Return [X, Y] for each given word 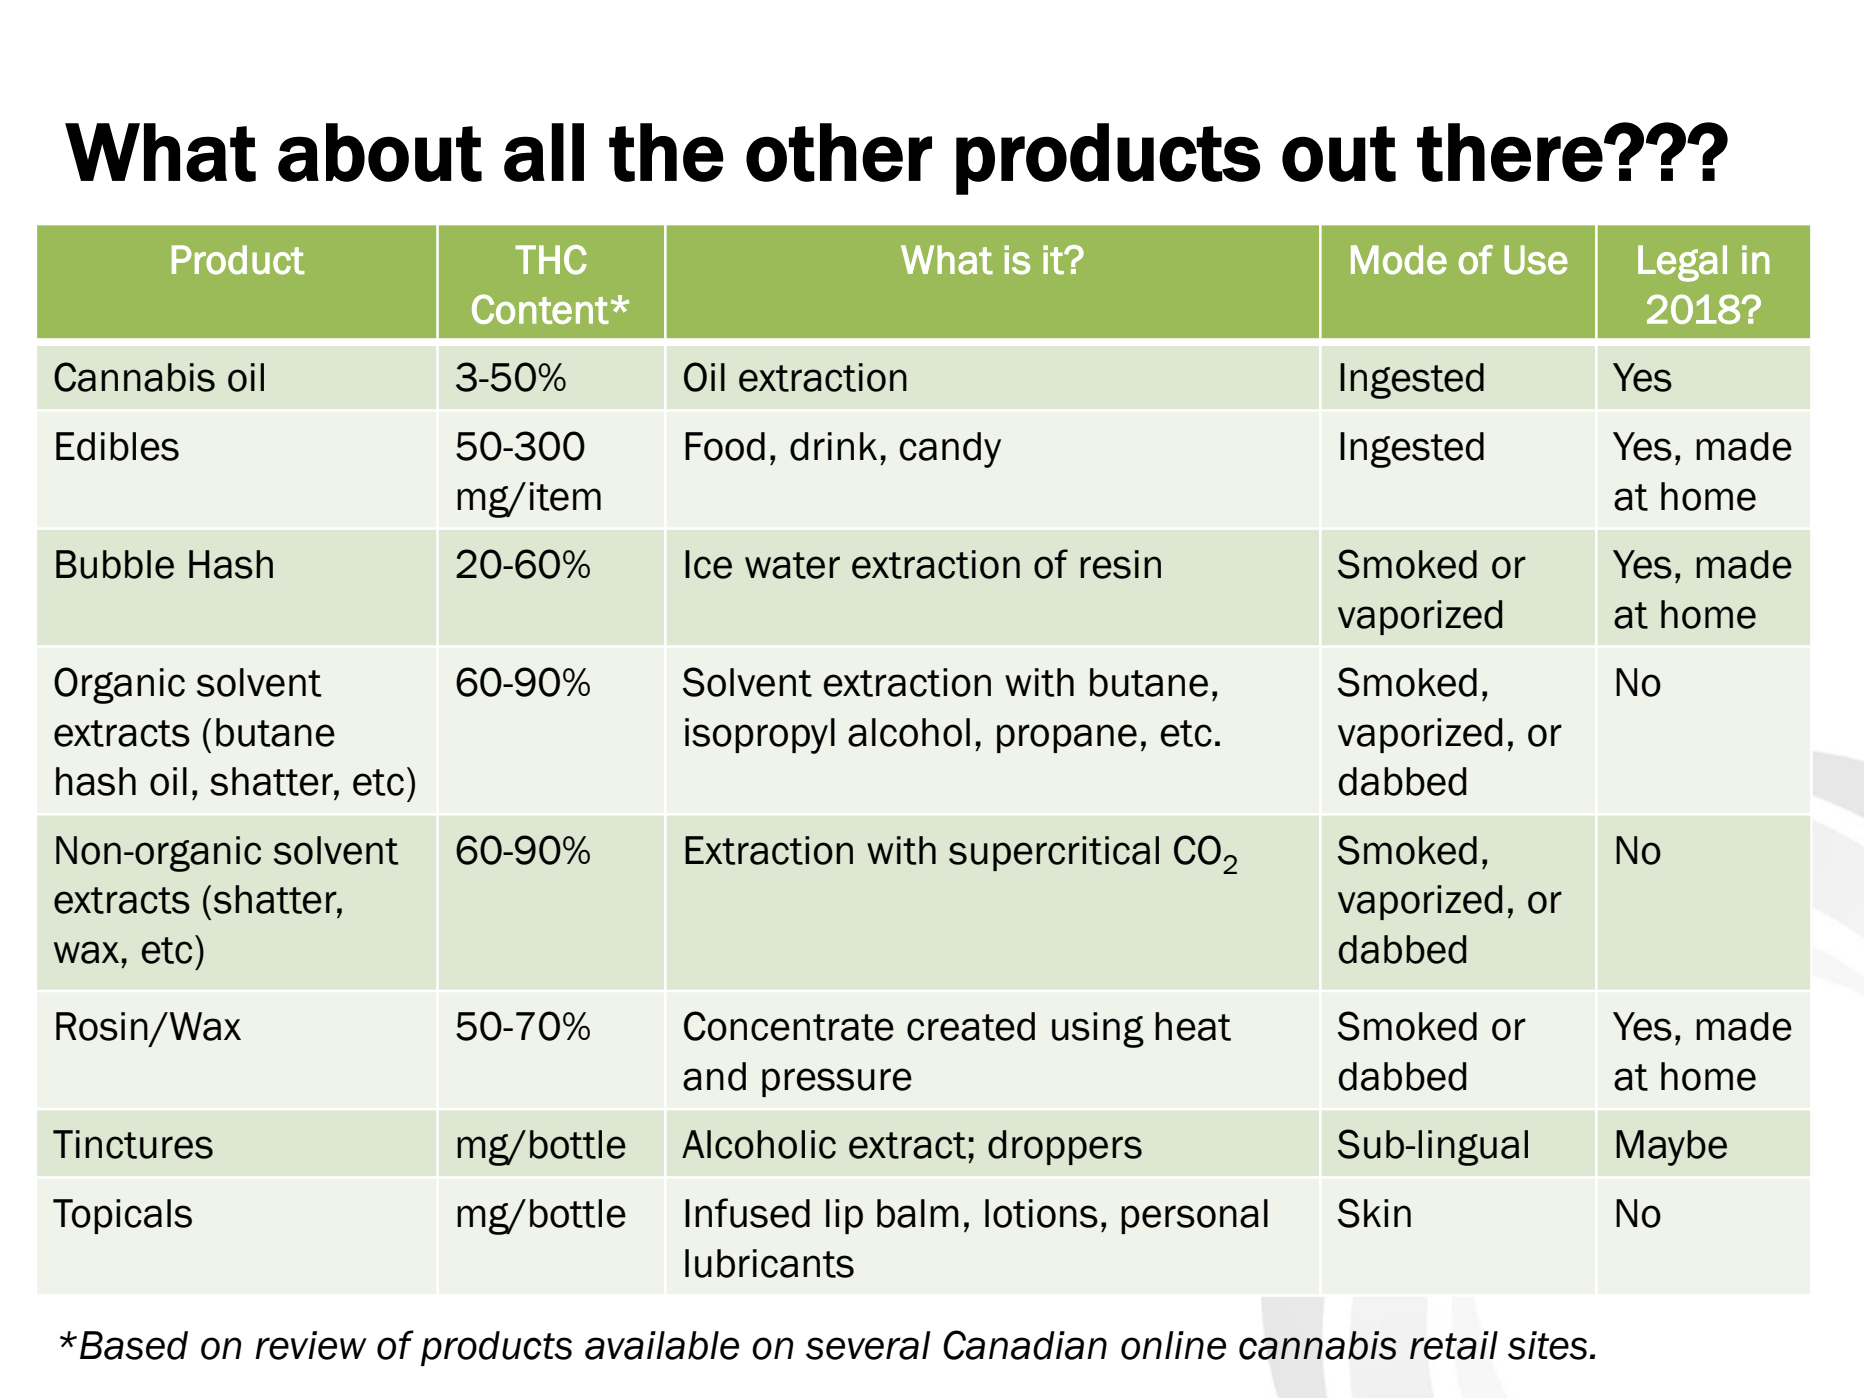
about [380, 152]
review [311, 1345]
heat [1193, 1026]
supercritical [1054, 853]
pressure [837, 1082]
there [1510, 152]
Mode [1399, 260]
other [839, 152]
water [792, 565]
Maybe [1671, 1148]
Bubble [115, 564]
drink [833, 446]
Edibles [117, 446]
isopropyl [760, 736]
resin [1120, 564]
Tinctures [133, 1144]
